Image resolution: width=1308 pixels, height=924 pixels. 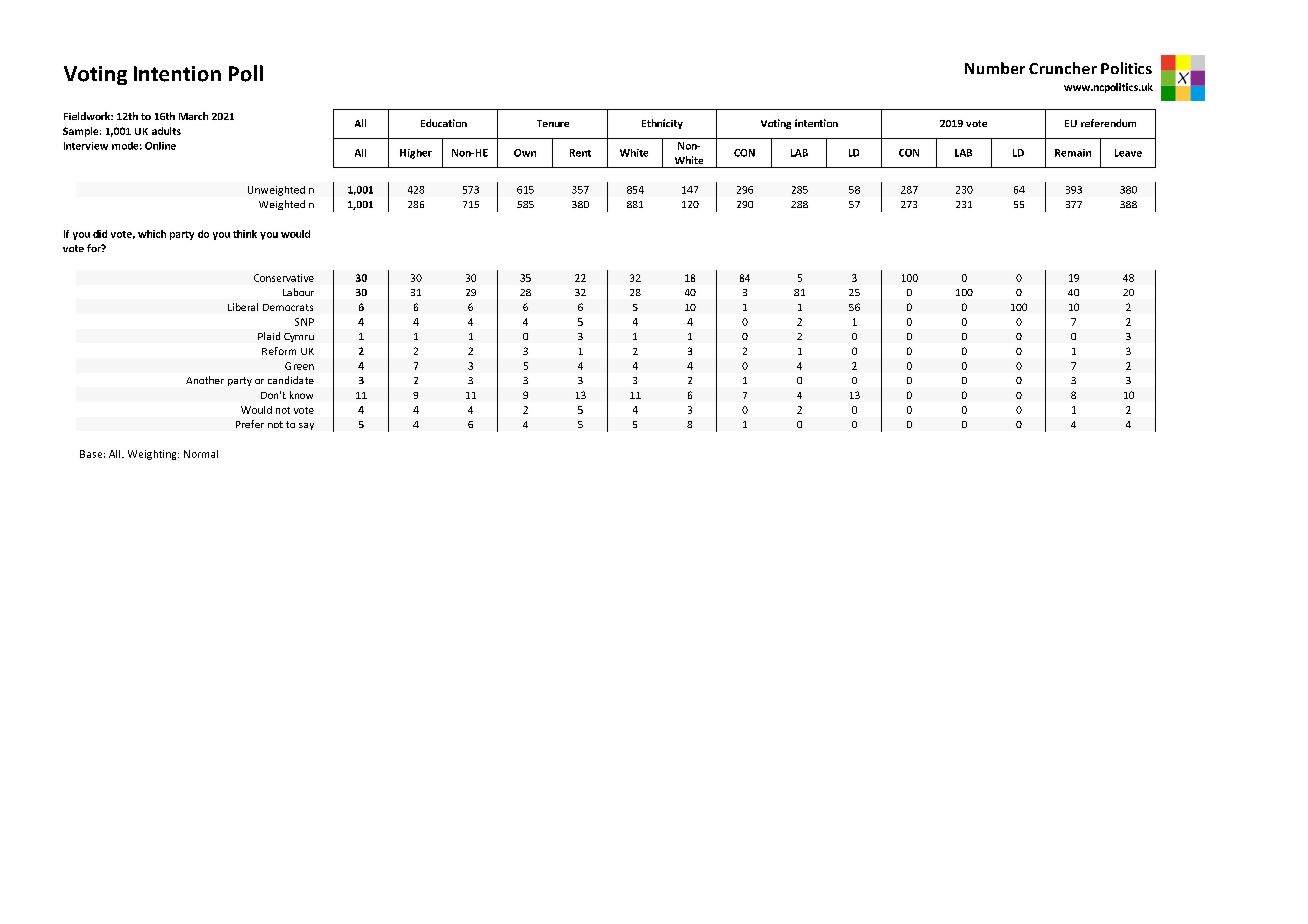 I want to click on Cymru, so click(x=299, y=337).
